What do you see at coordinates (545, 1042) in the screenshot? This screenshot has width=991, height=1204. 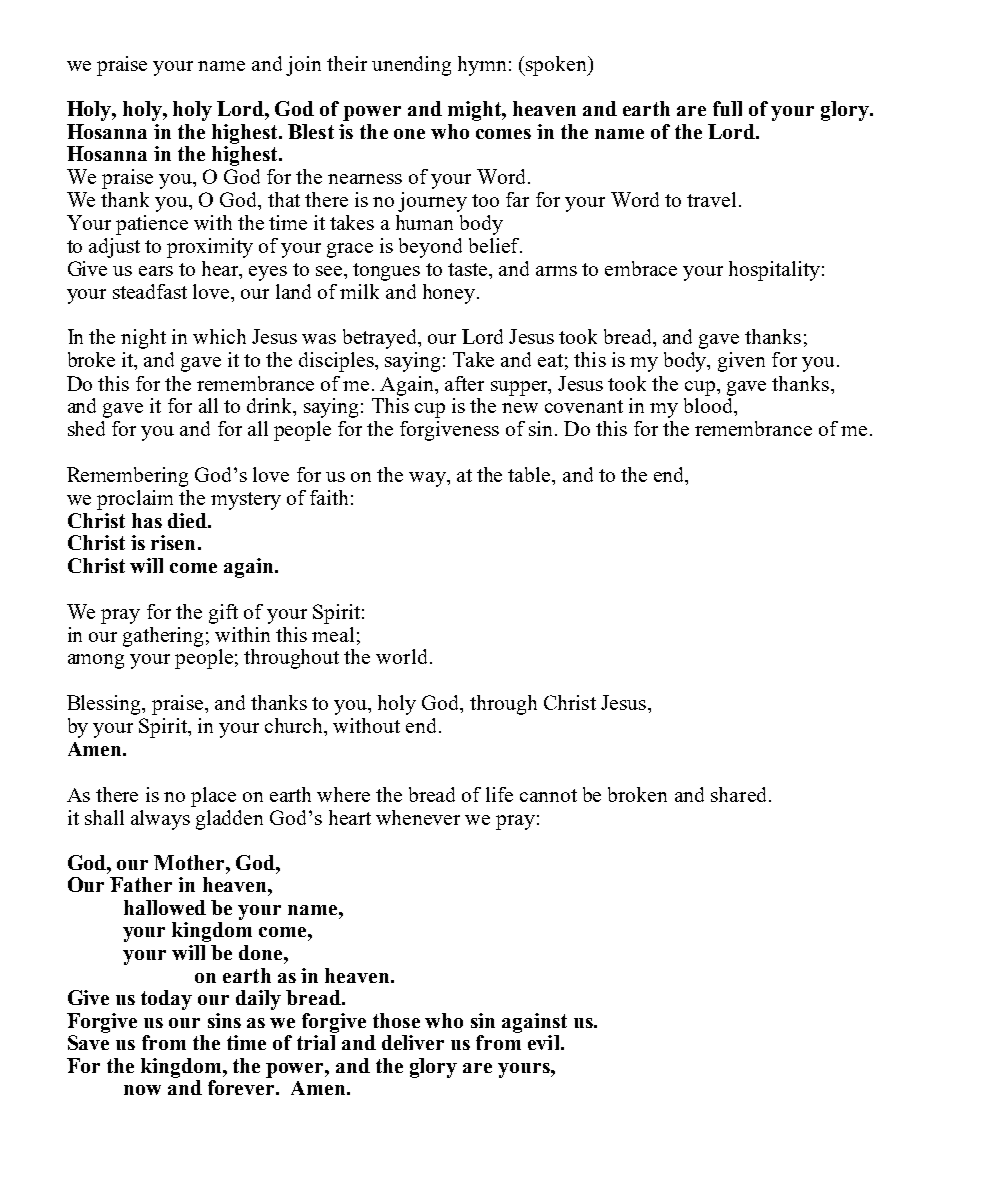 I see `evil` at bounding box center [545, 1042].
